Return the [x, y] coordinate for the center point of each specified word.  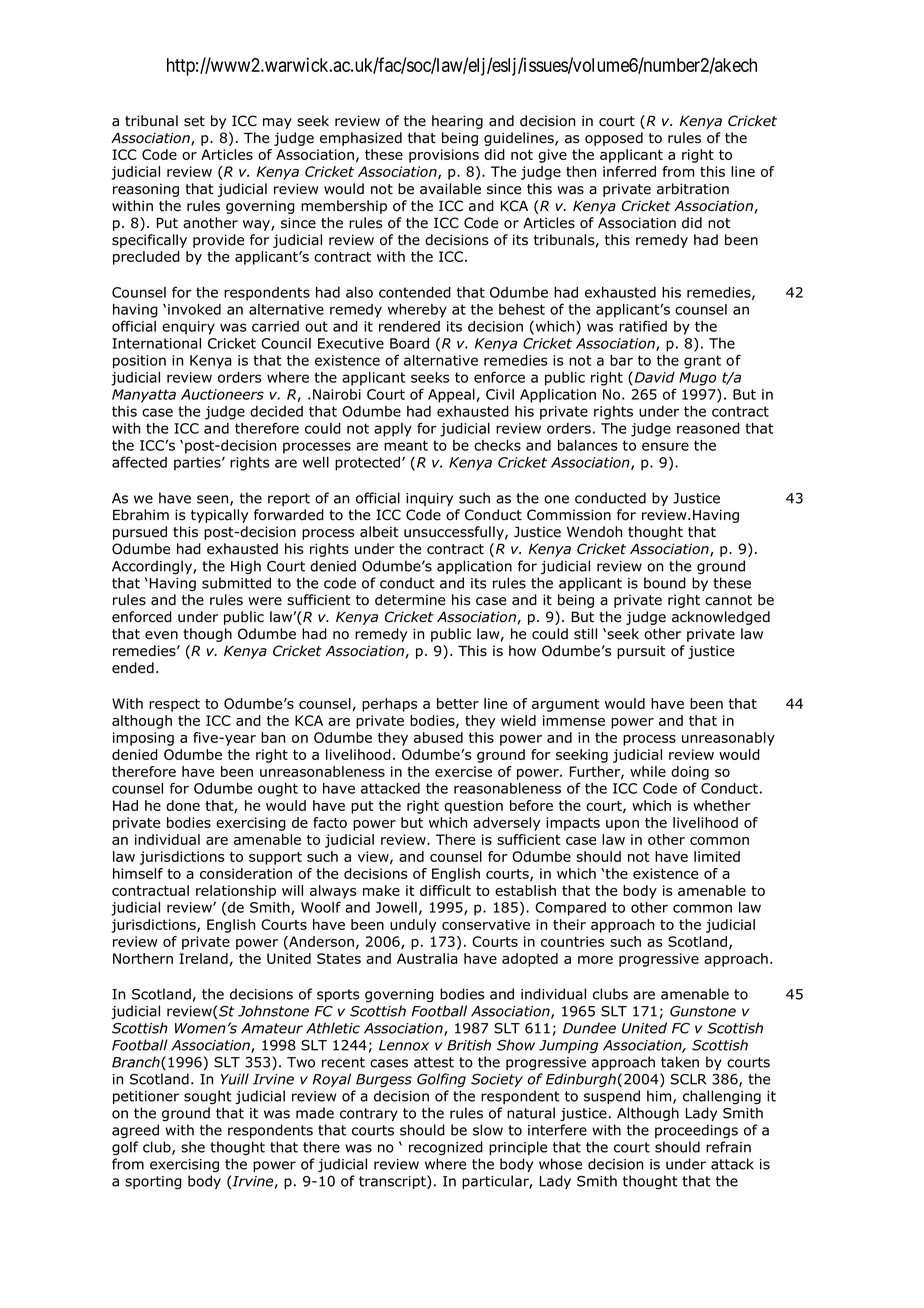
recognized [446, 1148]
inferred [629, 171]
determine [410, 600]
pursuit [641, 652]
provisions [444, 156]
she [193, 1147]
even [161, 635]
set [194, 121]
